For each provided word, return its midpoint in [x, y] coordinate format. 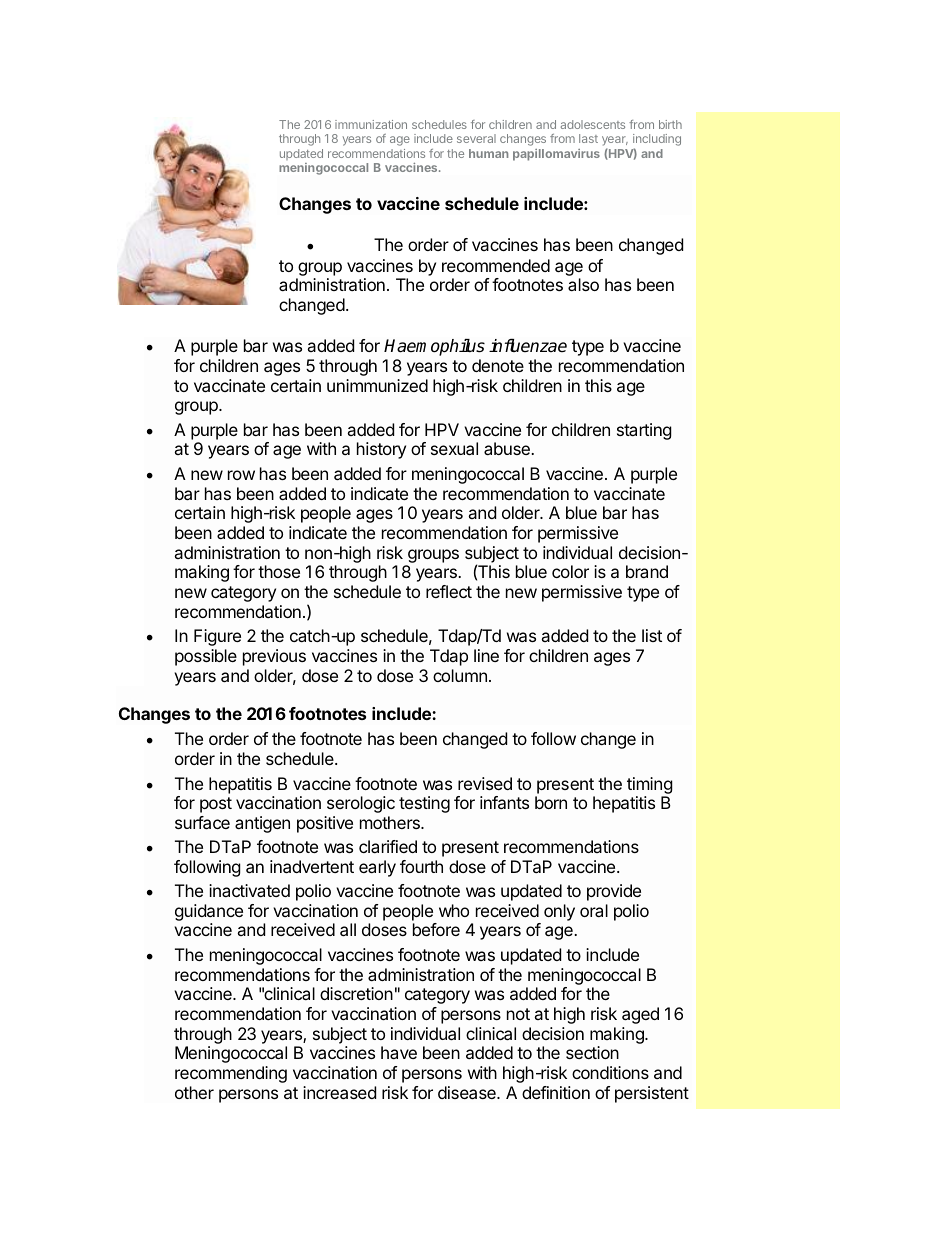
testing [424, 804]
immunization [371, 124]
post [216, 805]
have [399, 1052]
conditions [610, 1072]
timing [650, 785]
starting [644, 431]
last [588, 138]
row [241, 475]
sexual [454, 448]
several [476, 138]
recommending [231, 1074]
